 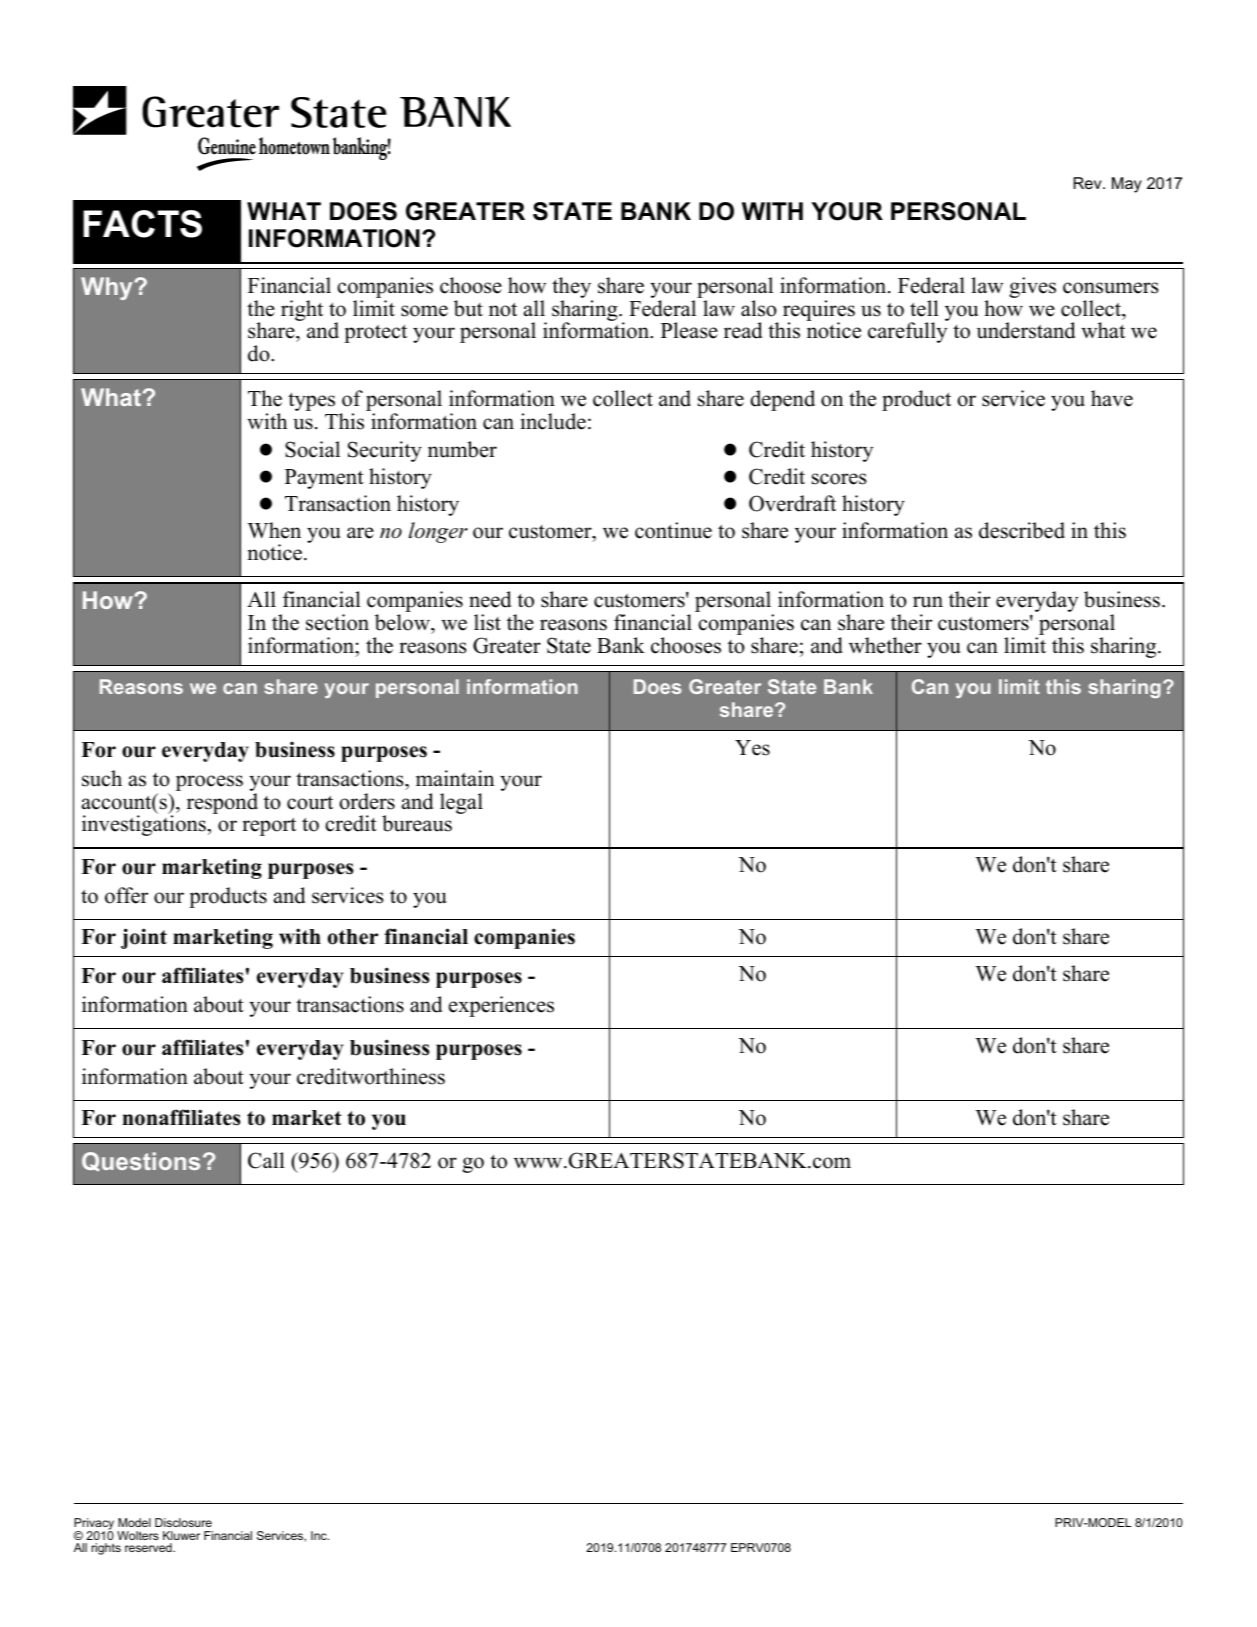 I want to click on they, so click(x=572, y=289).
